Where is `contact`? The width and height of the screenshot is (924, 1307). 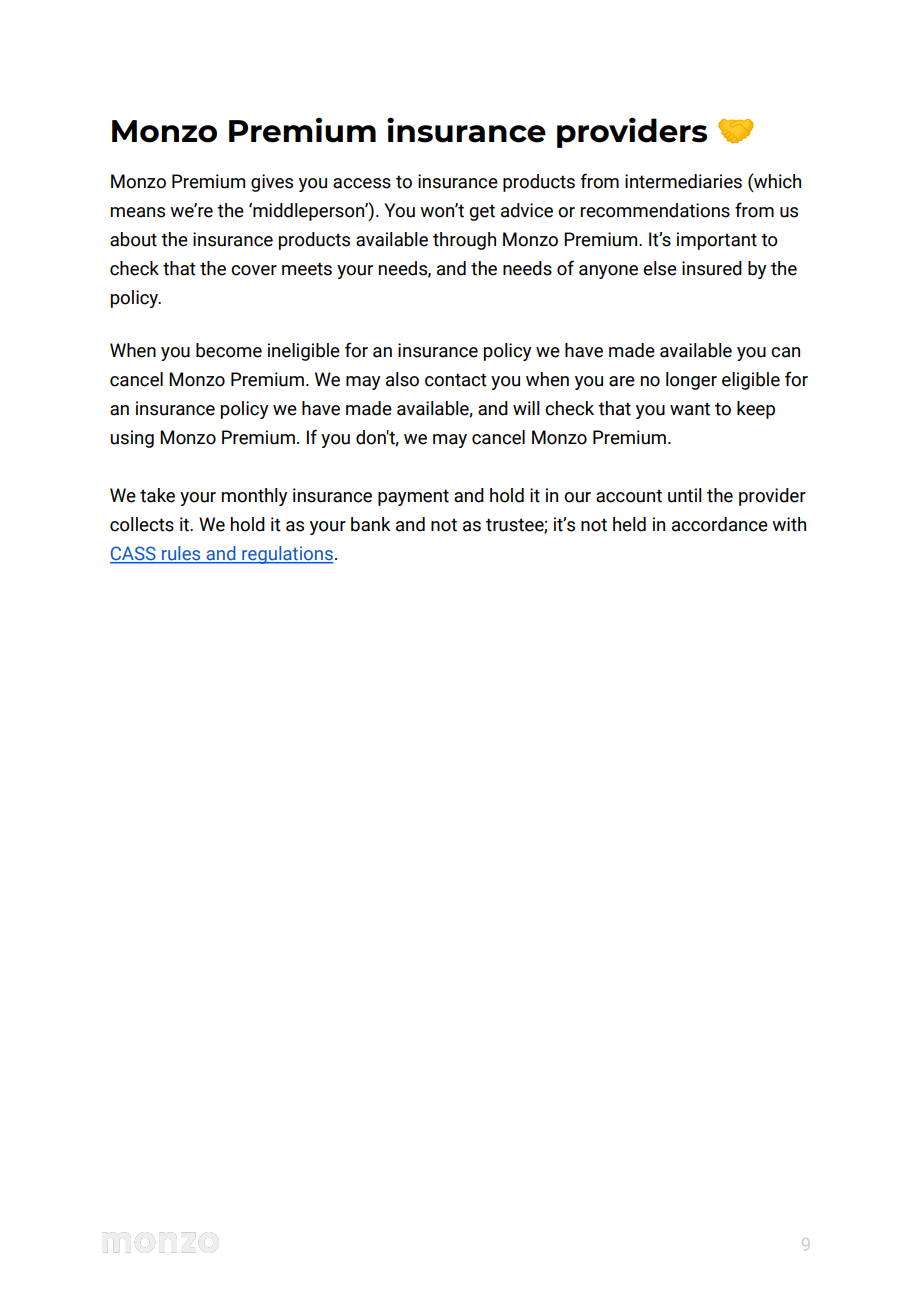
contact is located at coordinates (456, 380).
